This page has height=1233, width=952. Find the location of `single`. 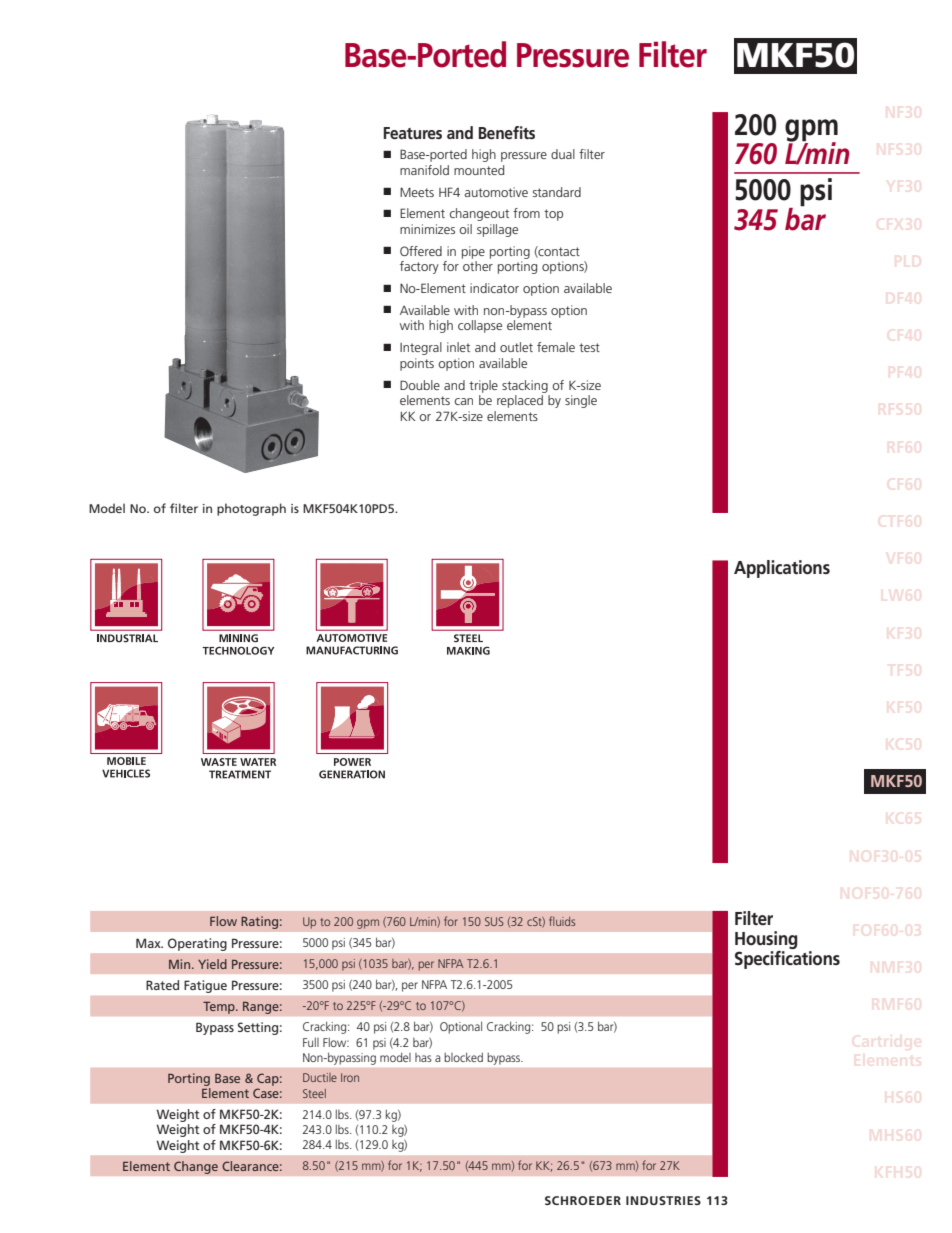

single is located at coordinates (581, 401).
